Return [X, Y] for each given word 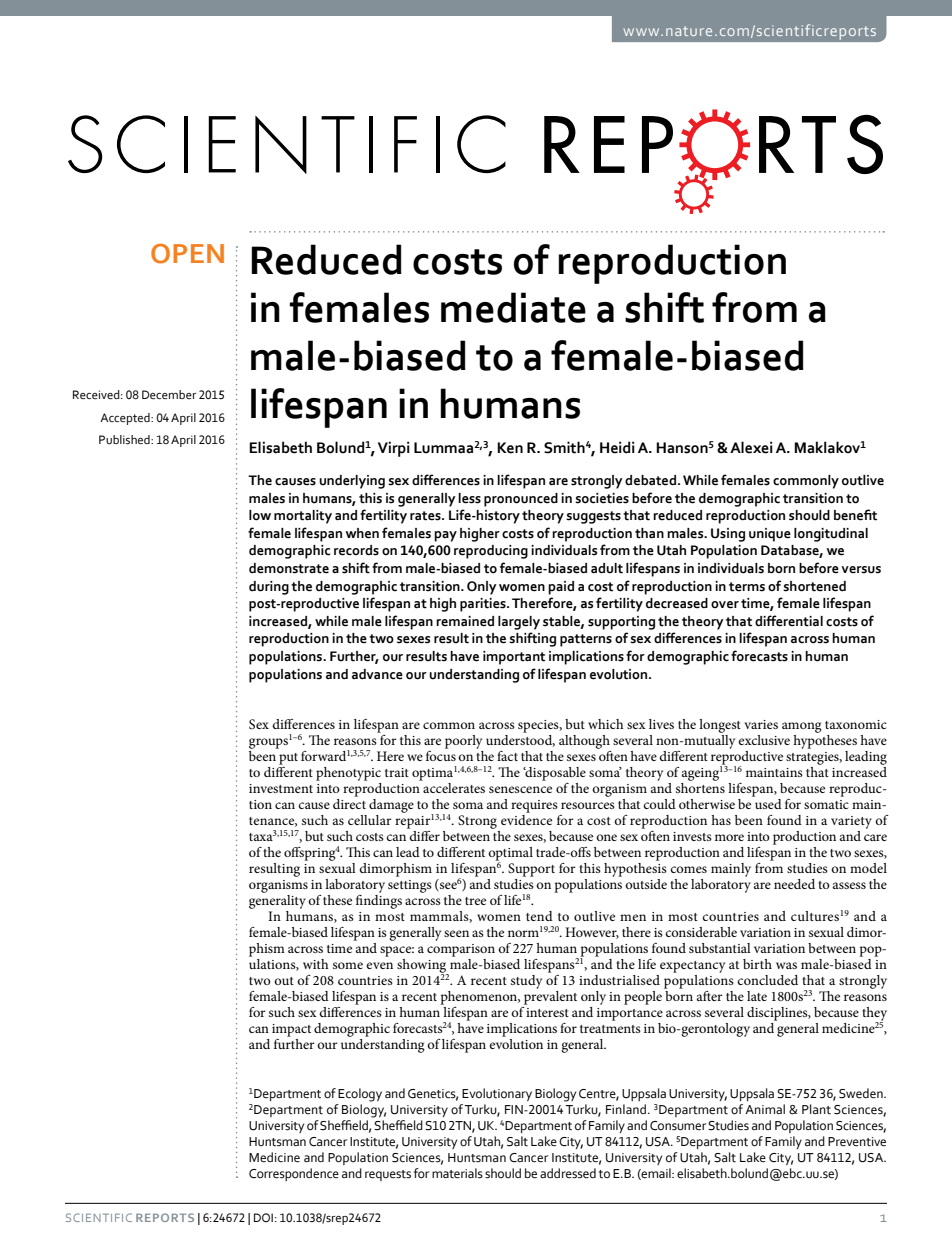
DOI [263, 1217]
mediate [513, 307]
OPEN [187, 254]
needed [794, 884]
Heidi [617, 447]
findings [379, 900]
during [269, 588]
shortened [814, 586]
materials [457, 1173]
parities [484, 605]
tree [475, 901]
